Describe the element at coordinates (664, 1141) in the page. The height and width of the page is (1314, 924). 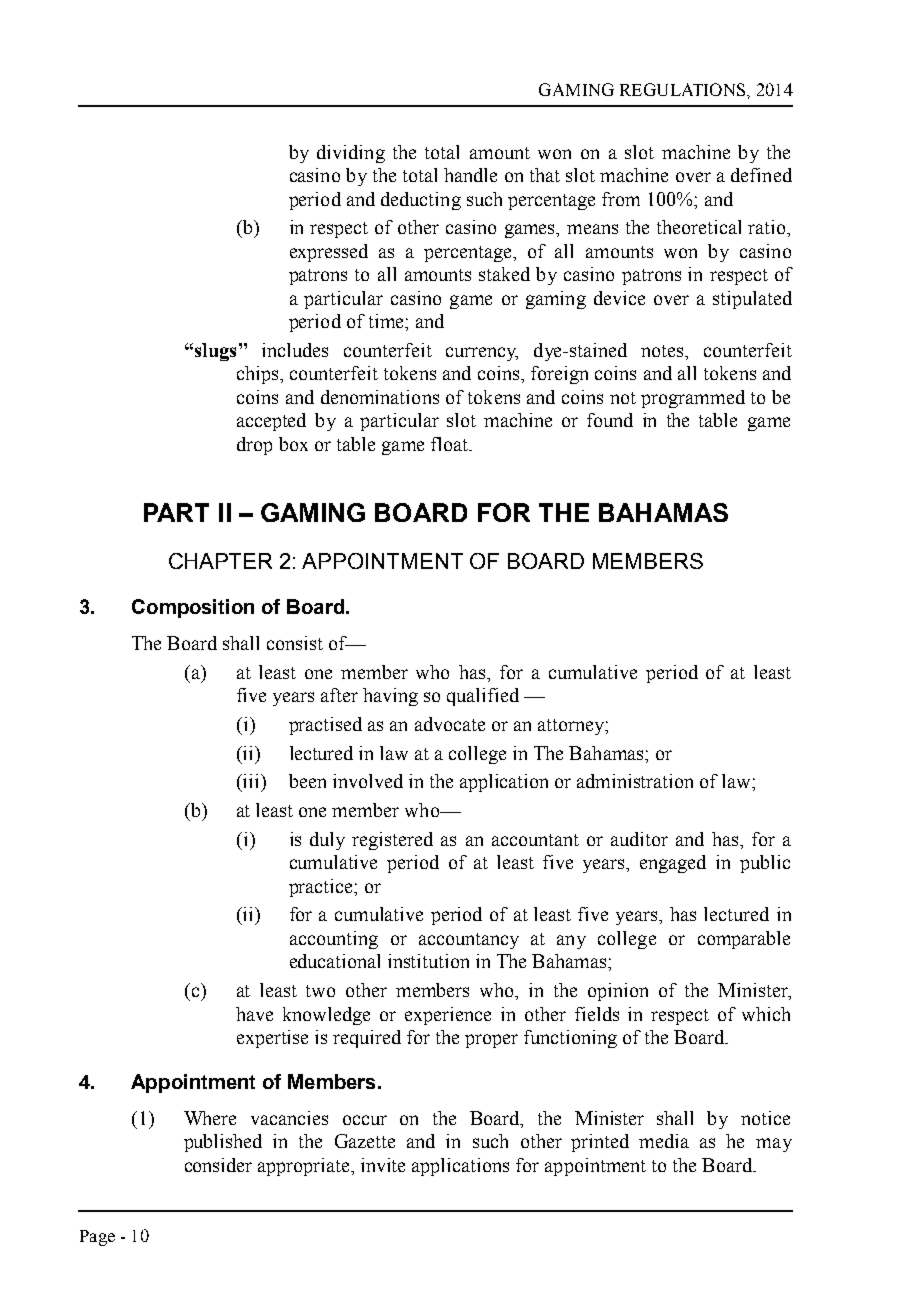
I see `media` at that location.
